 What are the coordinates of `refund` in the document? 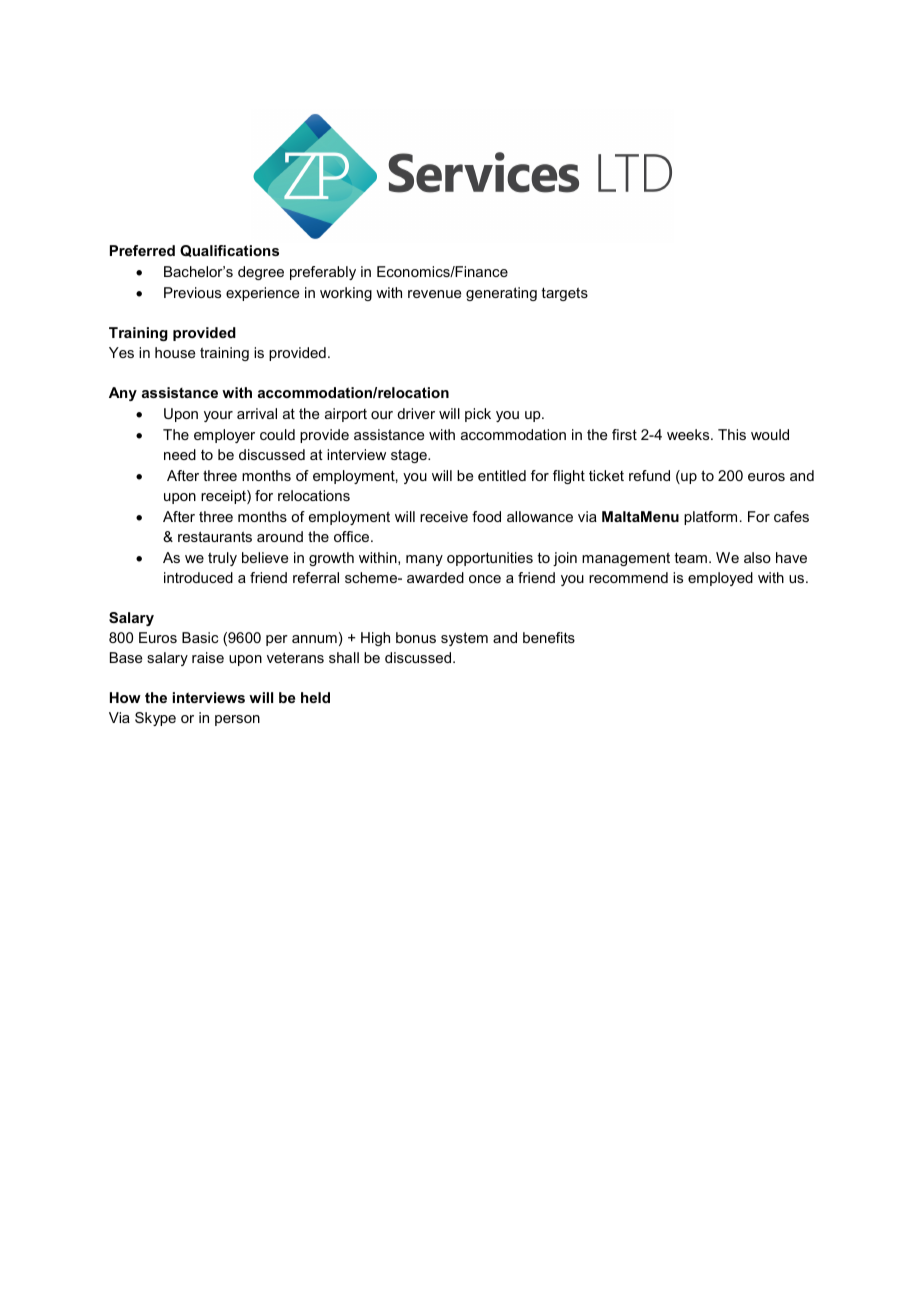 It's located at (649, 475).
